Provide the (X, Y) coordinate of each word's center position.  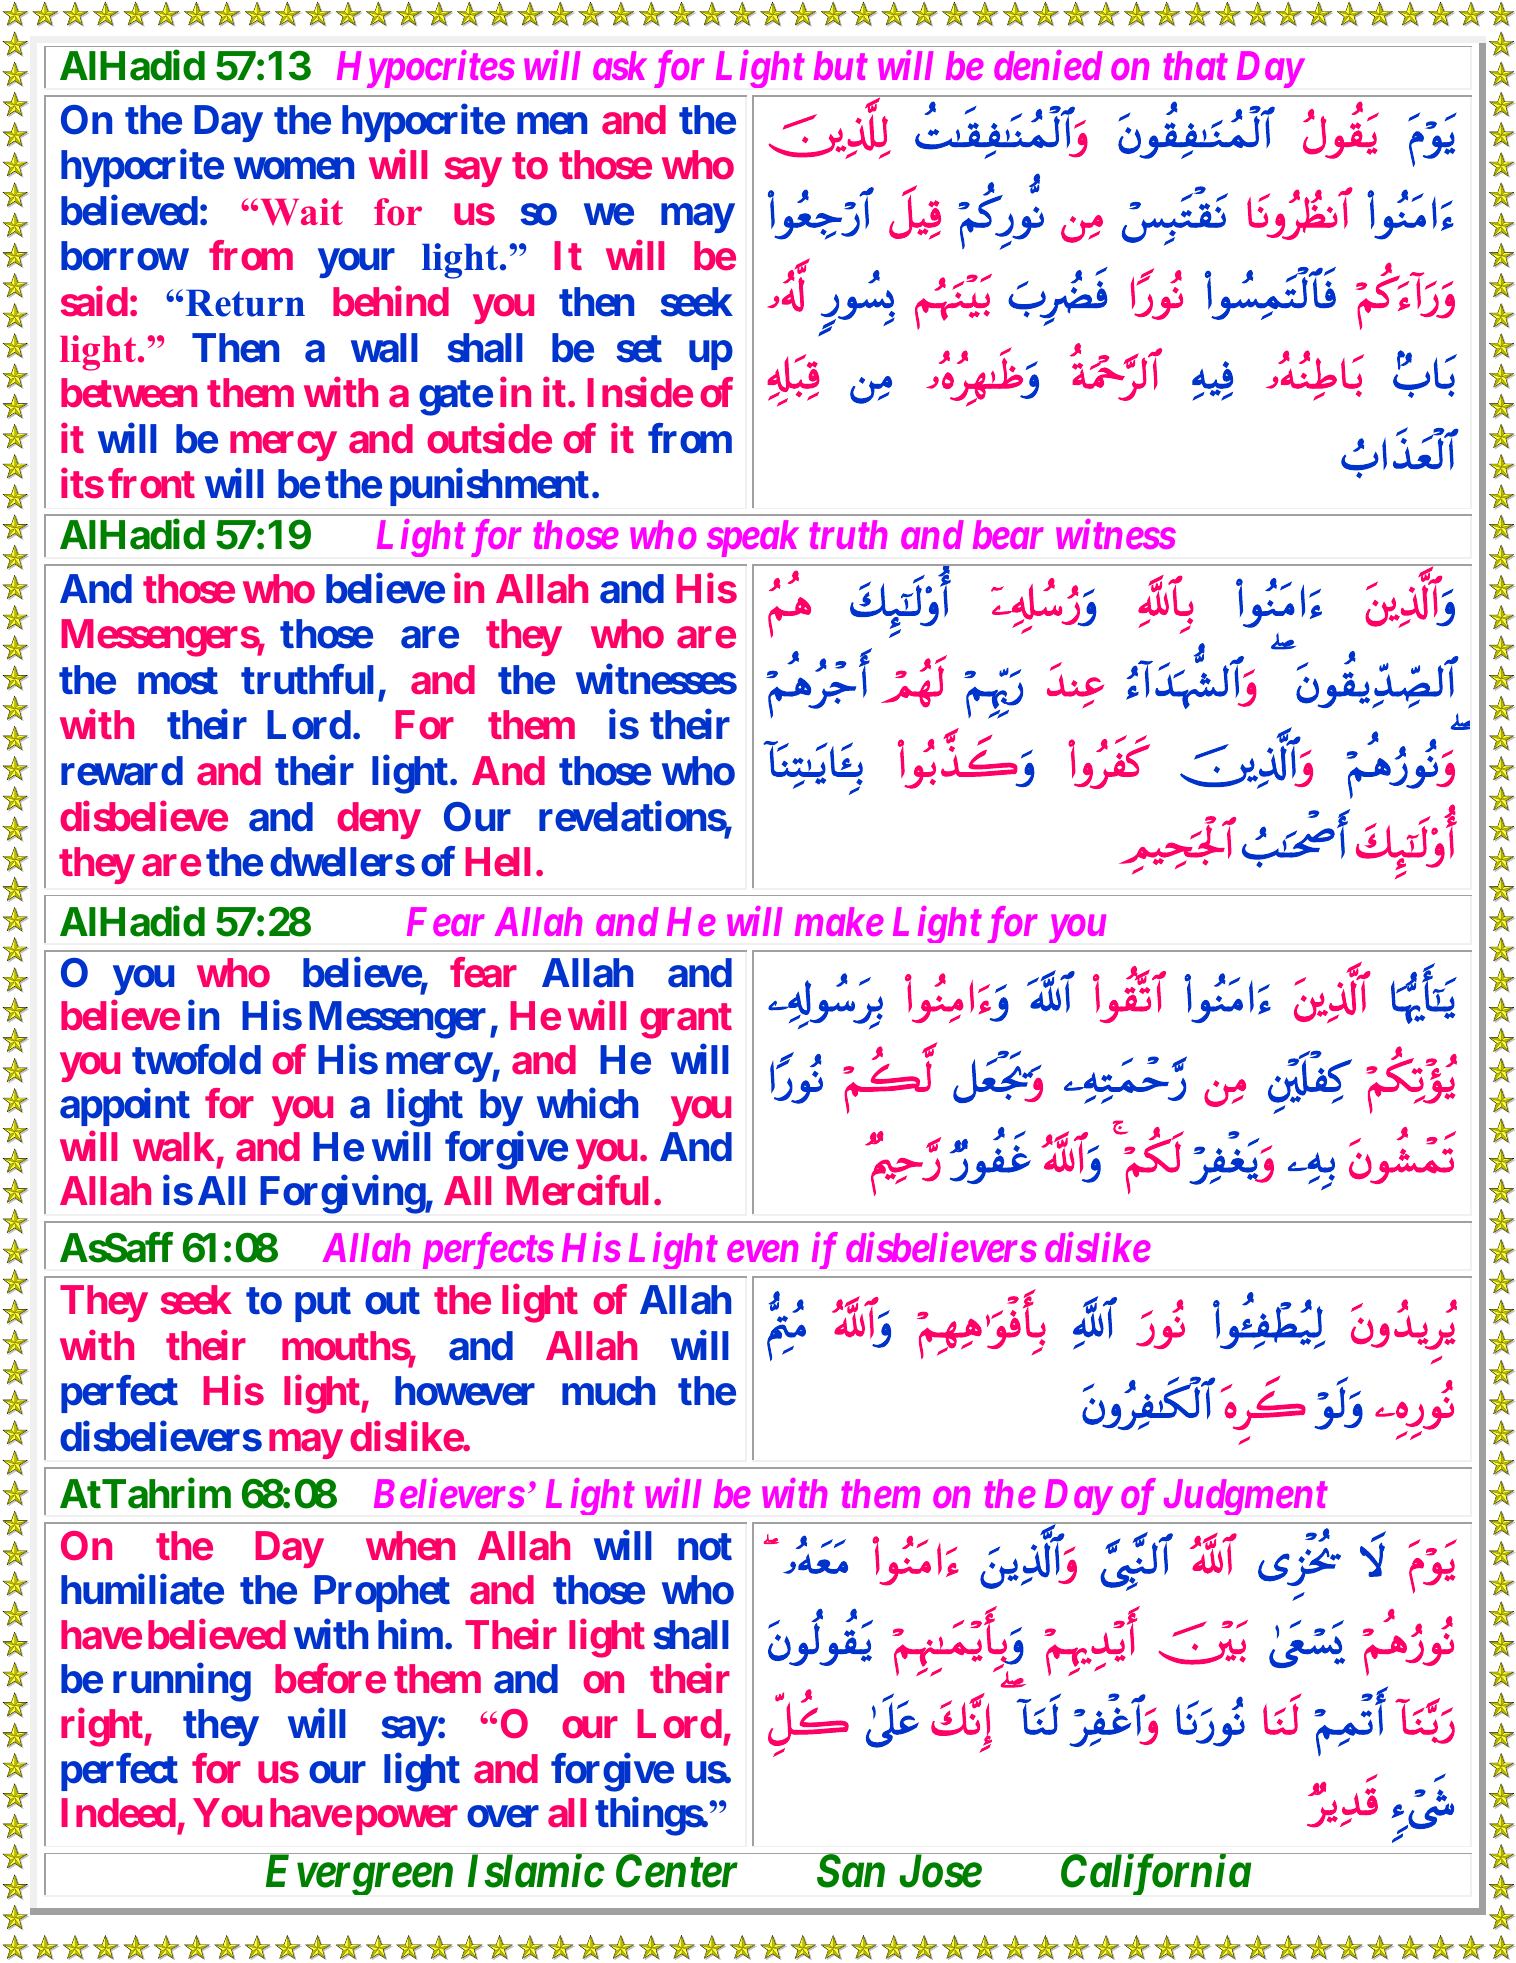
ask (620, 65)
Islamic (536, 1871)
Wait (302, 212)
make (839, 921)
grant (686, 1021)
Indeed (118, 1813)
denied (1048, 65)
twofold (196, 1060)
